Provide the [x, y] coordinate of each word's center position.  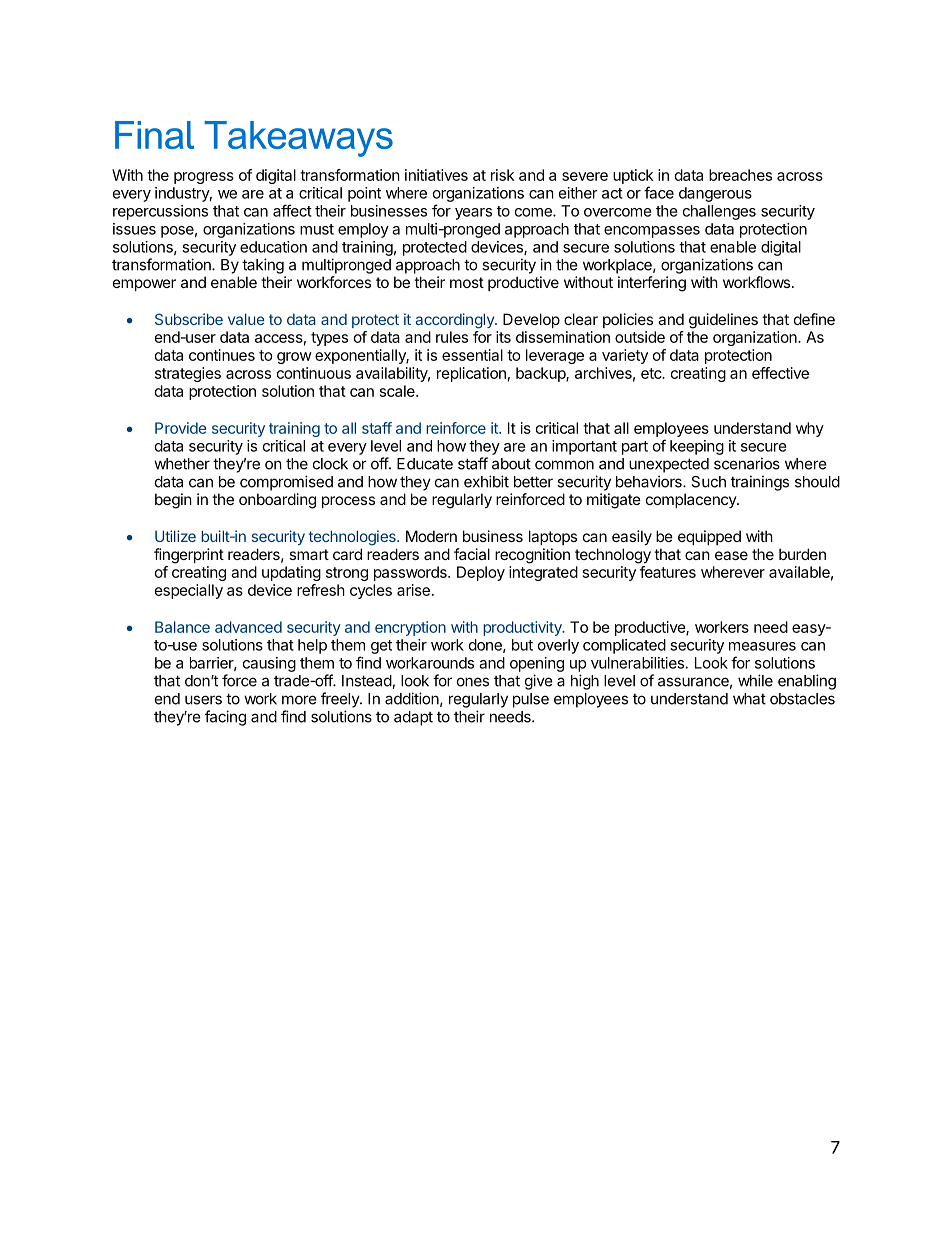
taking [263, 266]
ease [731, 555]
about [511, 464]
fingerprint [189, 556]
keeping [697, 447]
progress [204, 178]
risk [502, 175]
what [749, 699]
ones [473, 682]
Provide [181, 428]
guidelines [723, 321]
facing [225, 718]
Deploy [481, 573]
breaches [740, 175]
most [467, 282]
